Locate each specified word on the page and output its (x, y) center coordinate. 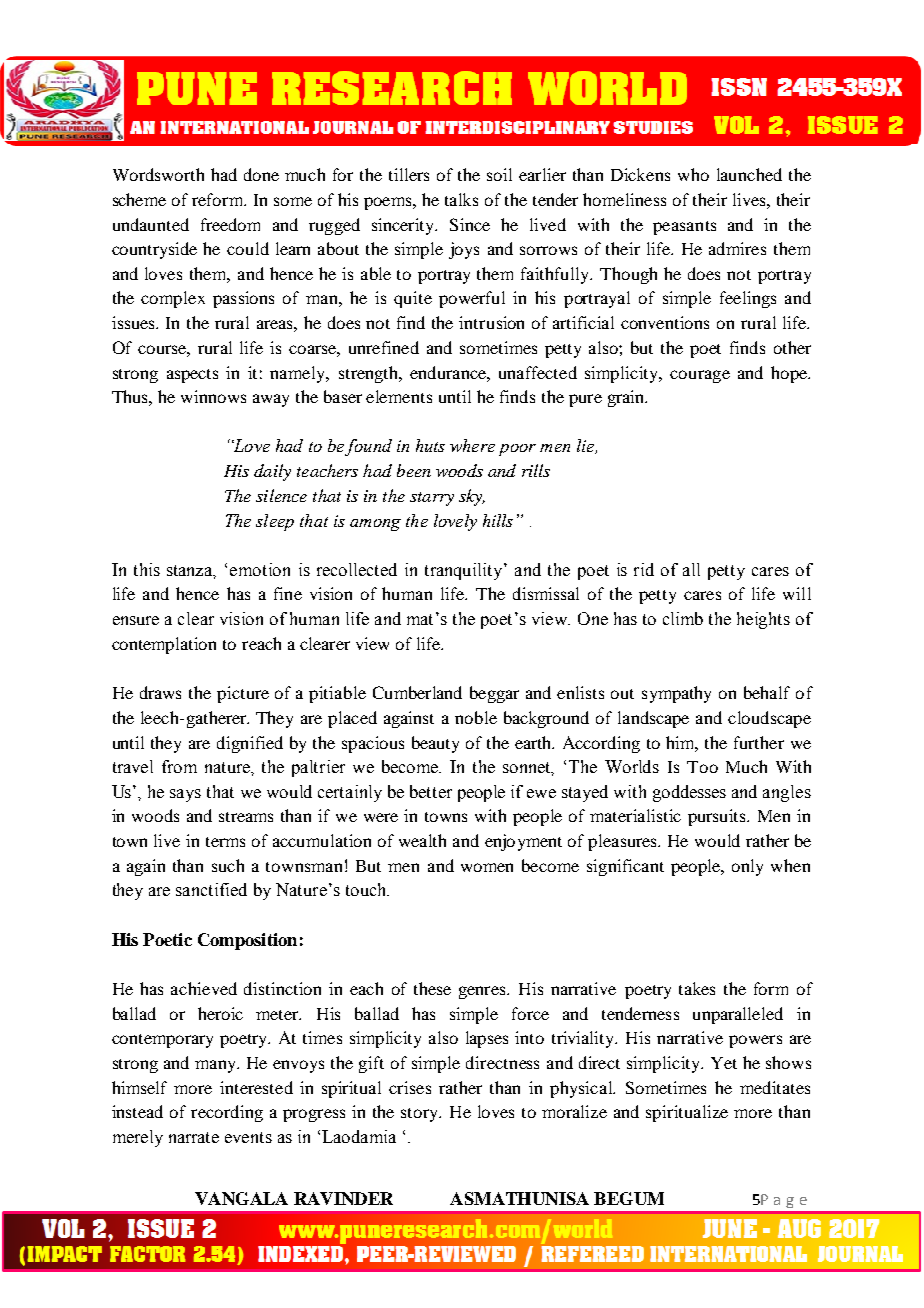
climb (683, 618)
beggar (494, 694)
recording (227, 1113)
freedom (230, 224)
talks (461, 199)
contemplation (164, 645)
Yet (724, 1063)
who (693, 174)
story (421, 1115)
